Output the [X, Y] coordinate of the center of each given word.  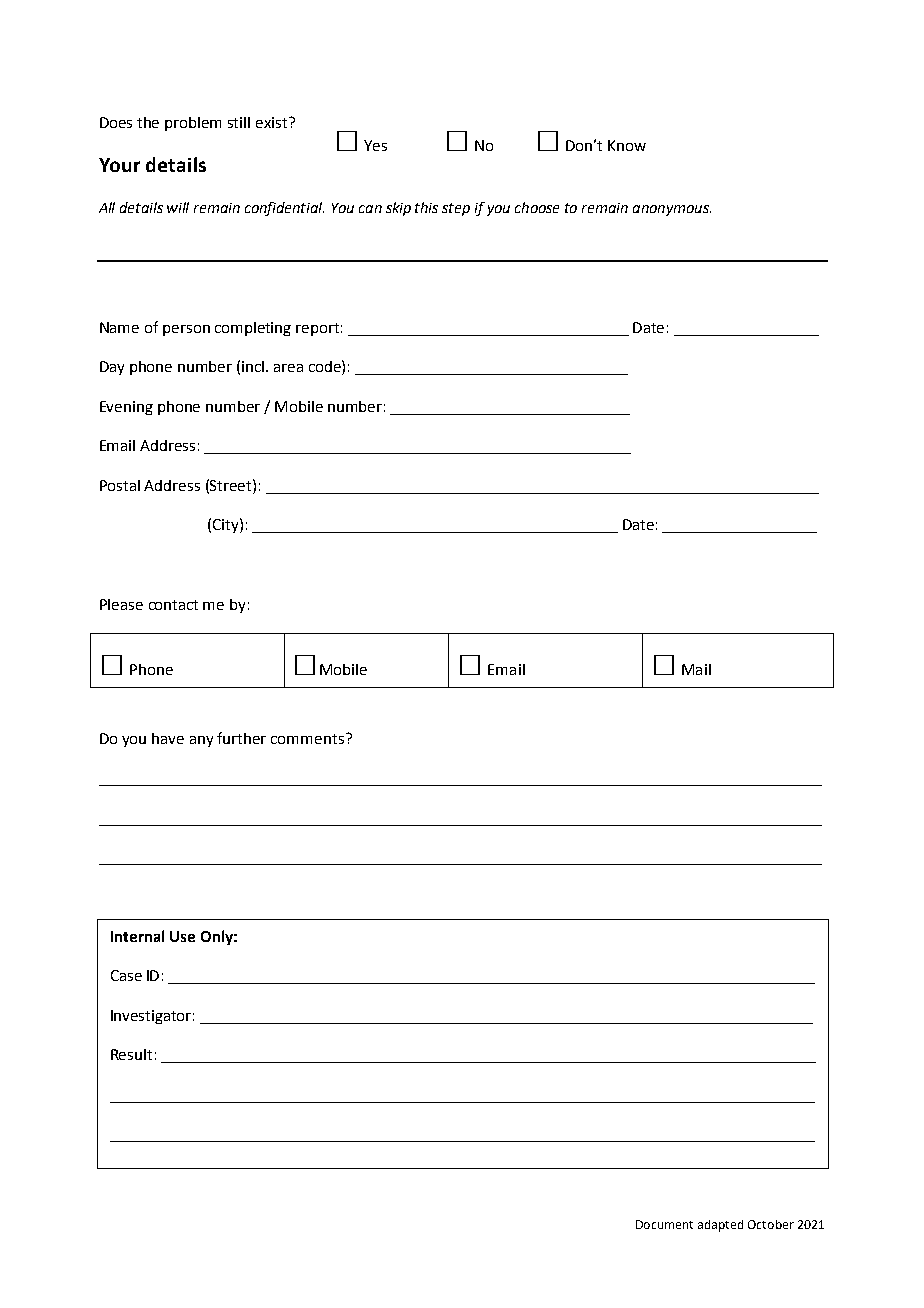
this [426, 207]
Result [131, 1054]
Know [627, 145]
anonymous [672, 210]
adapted [720, 1226]
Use [182, 936]
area [288, 368]
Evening [126, 408]
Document [664, 1224]
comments [309, 738]
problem [193, 124]
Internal [137, 936]
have [168, 738]
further [241, 738]
